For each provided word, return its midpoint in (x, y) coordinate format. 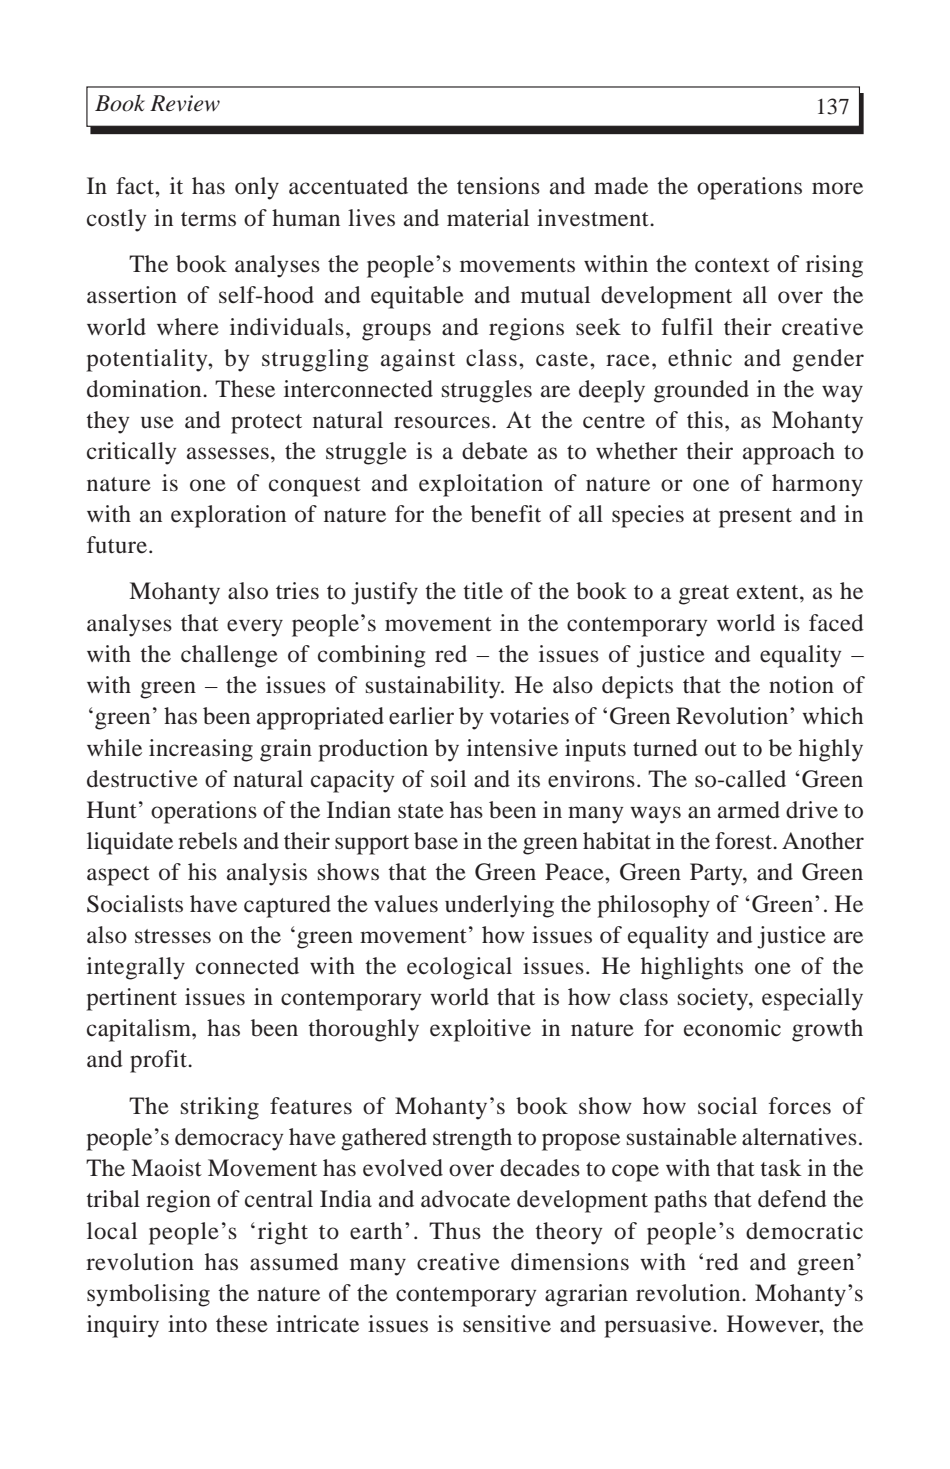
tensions (498, 186)
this (705, 420)
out (721, 749)
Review (185, 103)
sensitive (507, 1324)
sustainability (434, 687)
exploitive (480, 1030)
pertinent (131, 999)
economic (732, 1028)
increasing (201, 750)
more (837, 188)
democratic (804, 1231)
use (157, 422)
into (187, 1324)
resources (442, 422)
